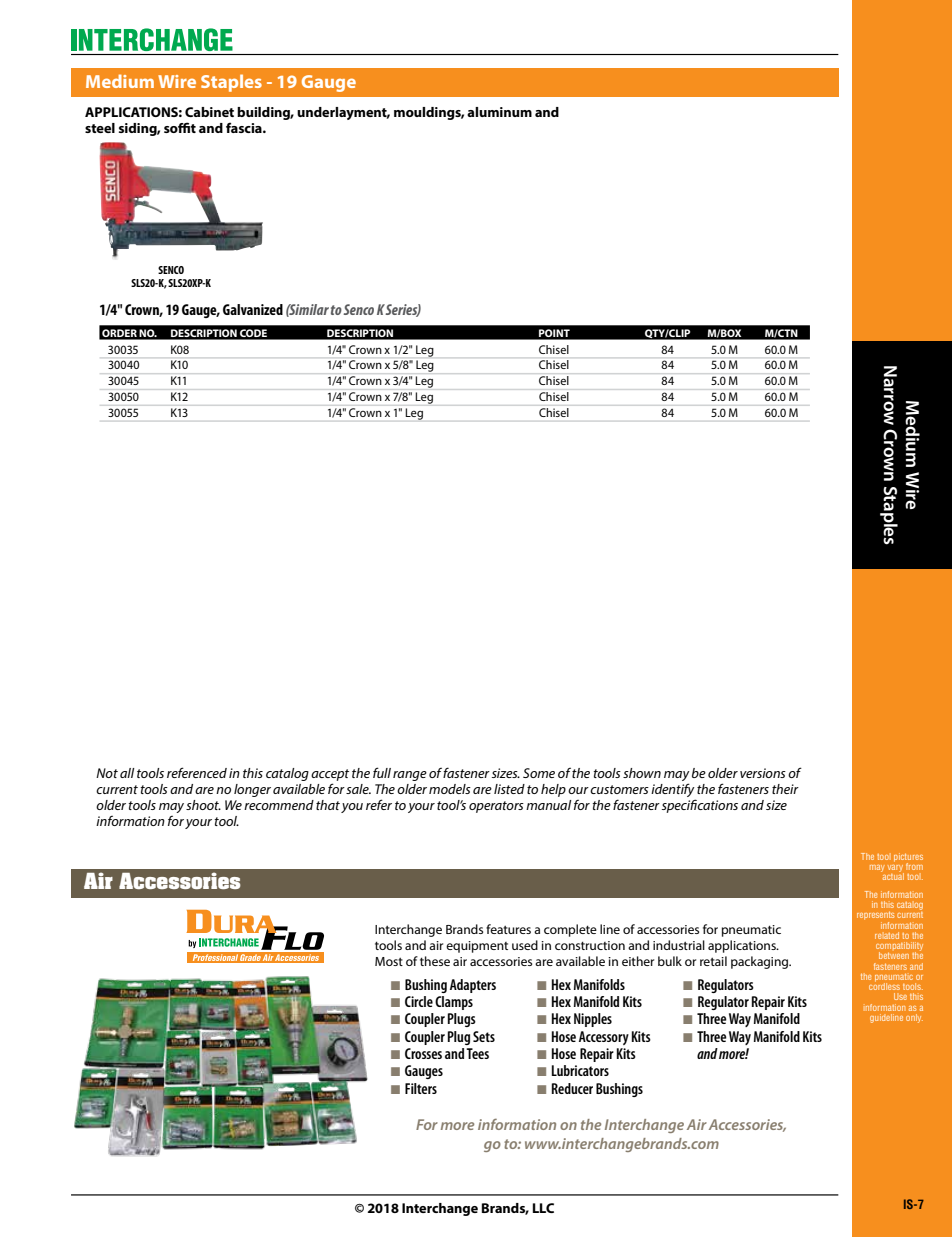 This document has width=952, height=1237. I want to click on steel, so click(100, 128).
